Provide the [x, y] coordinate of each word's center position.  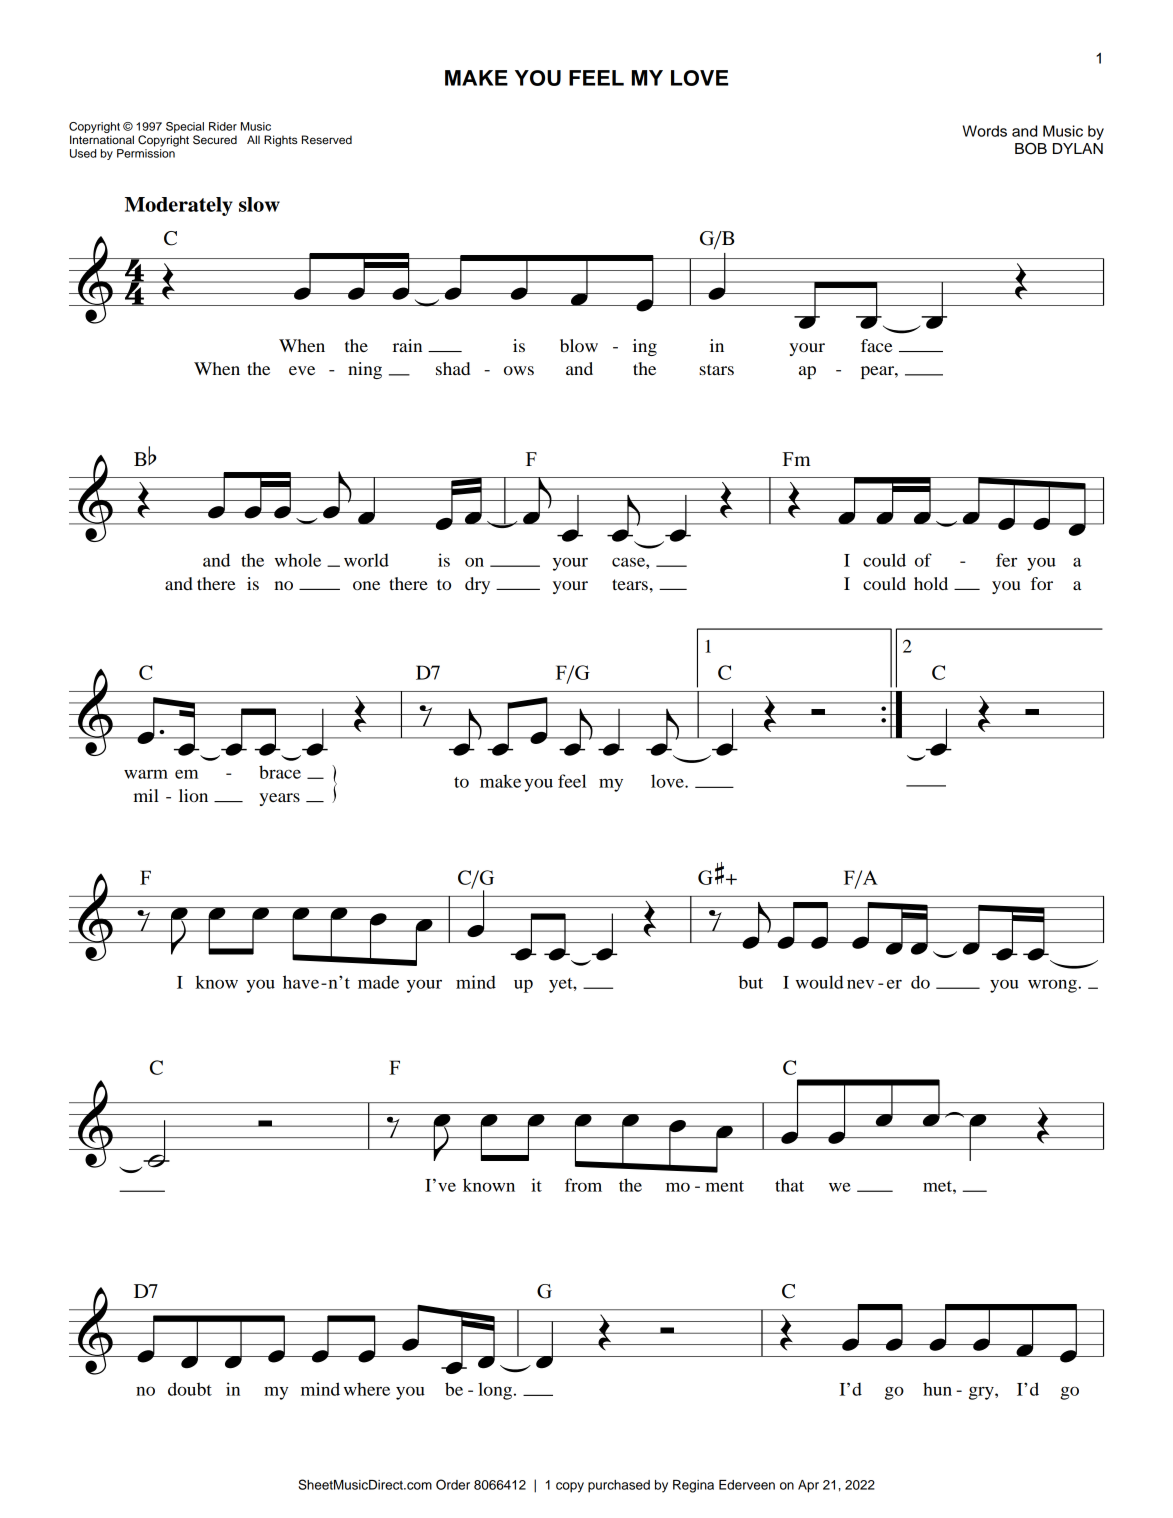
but [751, 982]
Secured [215, 140]
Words [985, 131]
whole [298, 560]
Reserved [327, 139]
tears [631, 584]
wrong [1053, 986]
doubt [190, 1389]
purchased [619, 1486]
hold [931, 583]
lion [193, 795]
